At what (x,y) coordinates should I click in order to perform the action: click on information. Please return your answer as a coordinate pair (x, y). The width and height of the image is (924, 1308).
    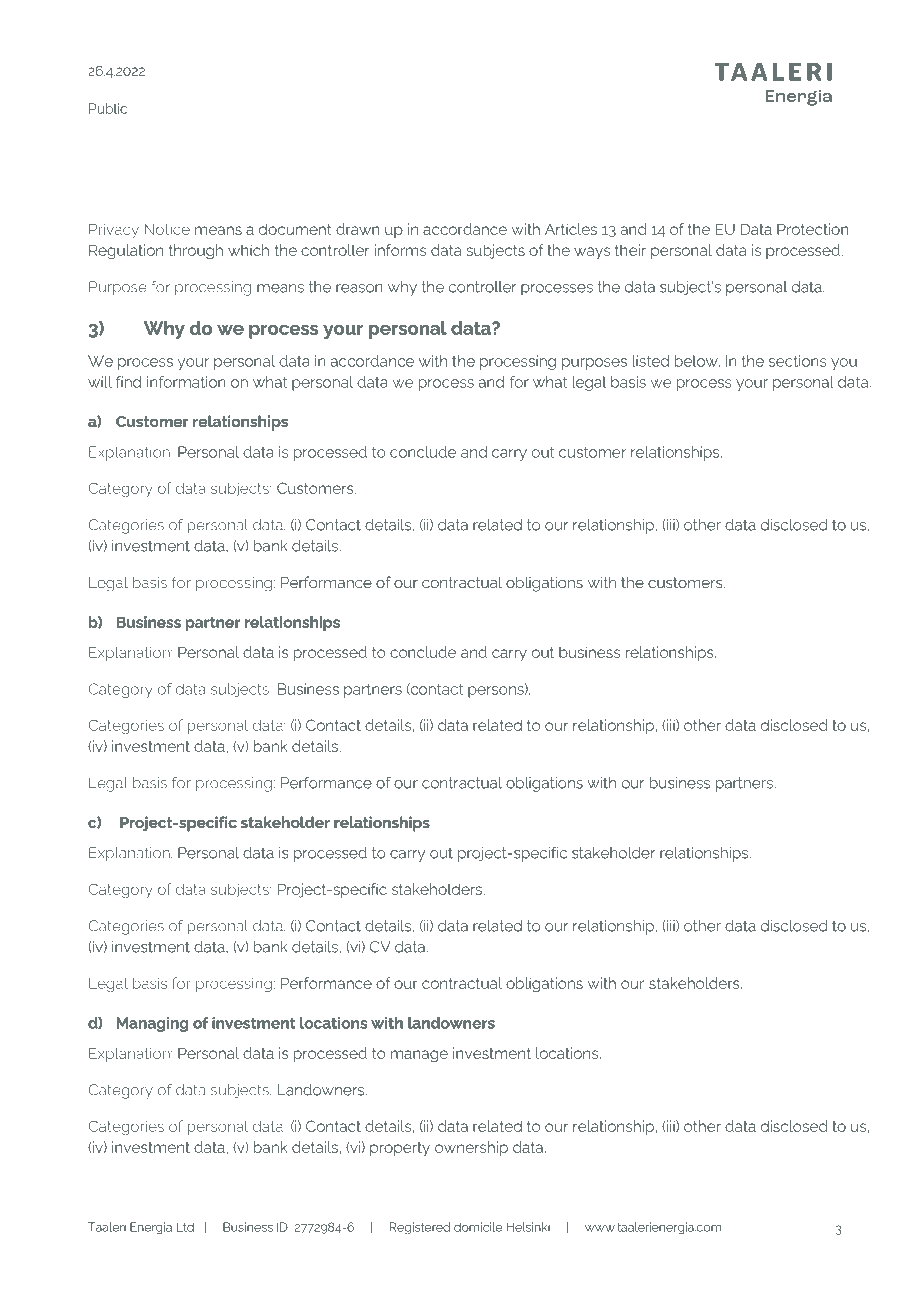
    Looking at the image, I should click on (186, 382).
